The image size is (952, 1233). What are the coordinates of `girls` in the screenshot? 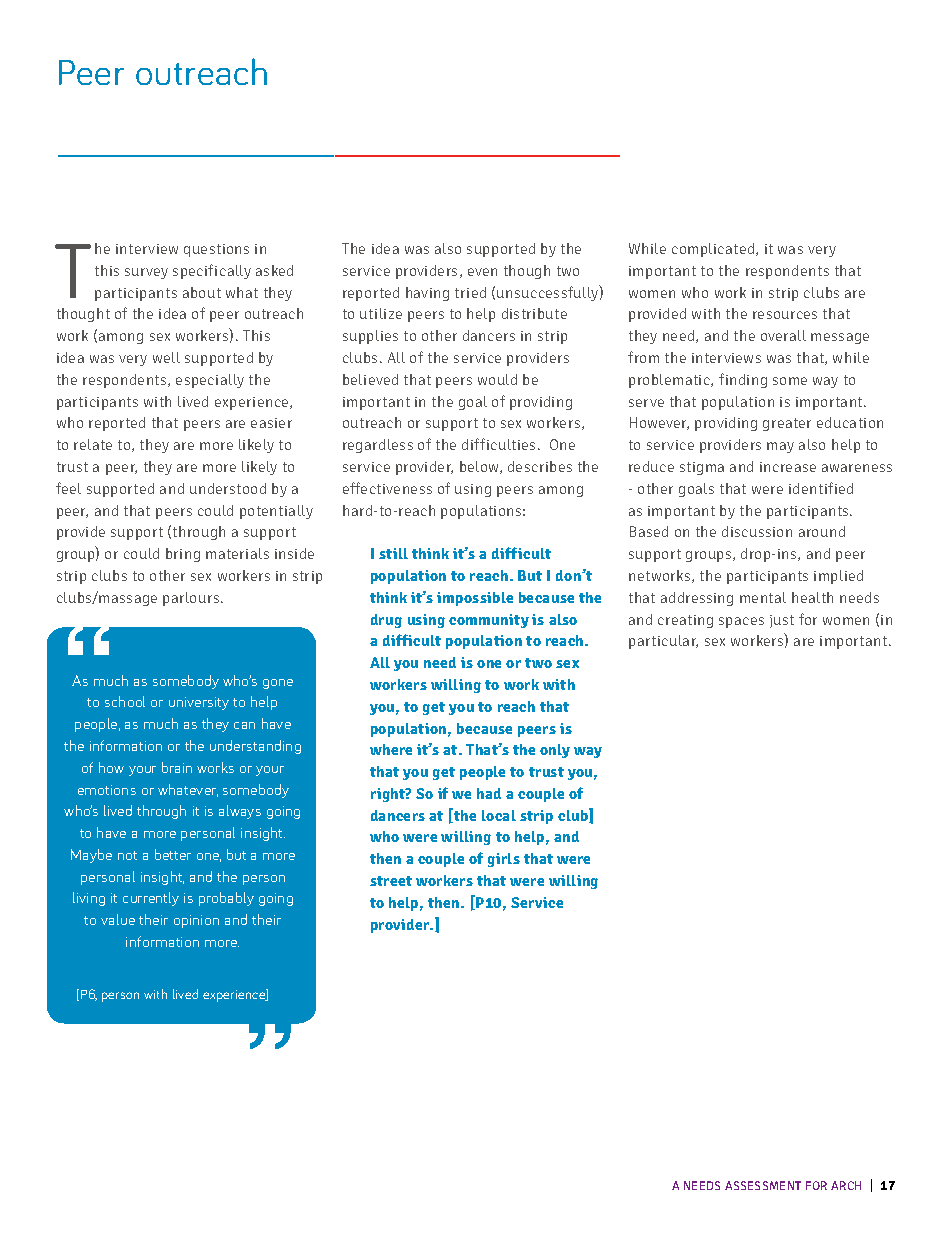 It's located at (504, 860).
